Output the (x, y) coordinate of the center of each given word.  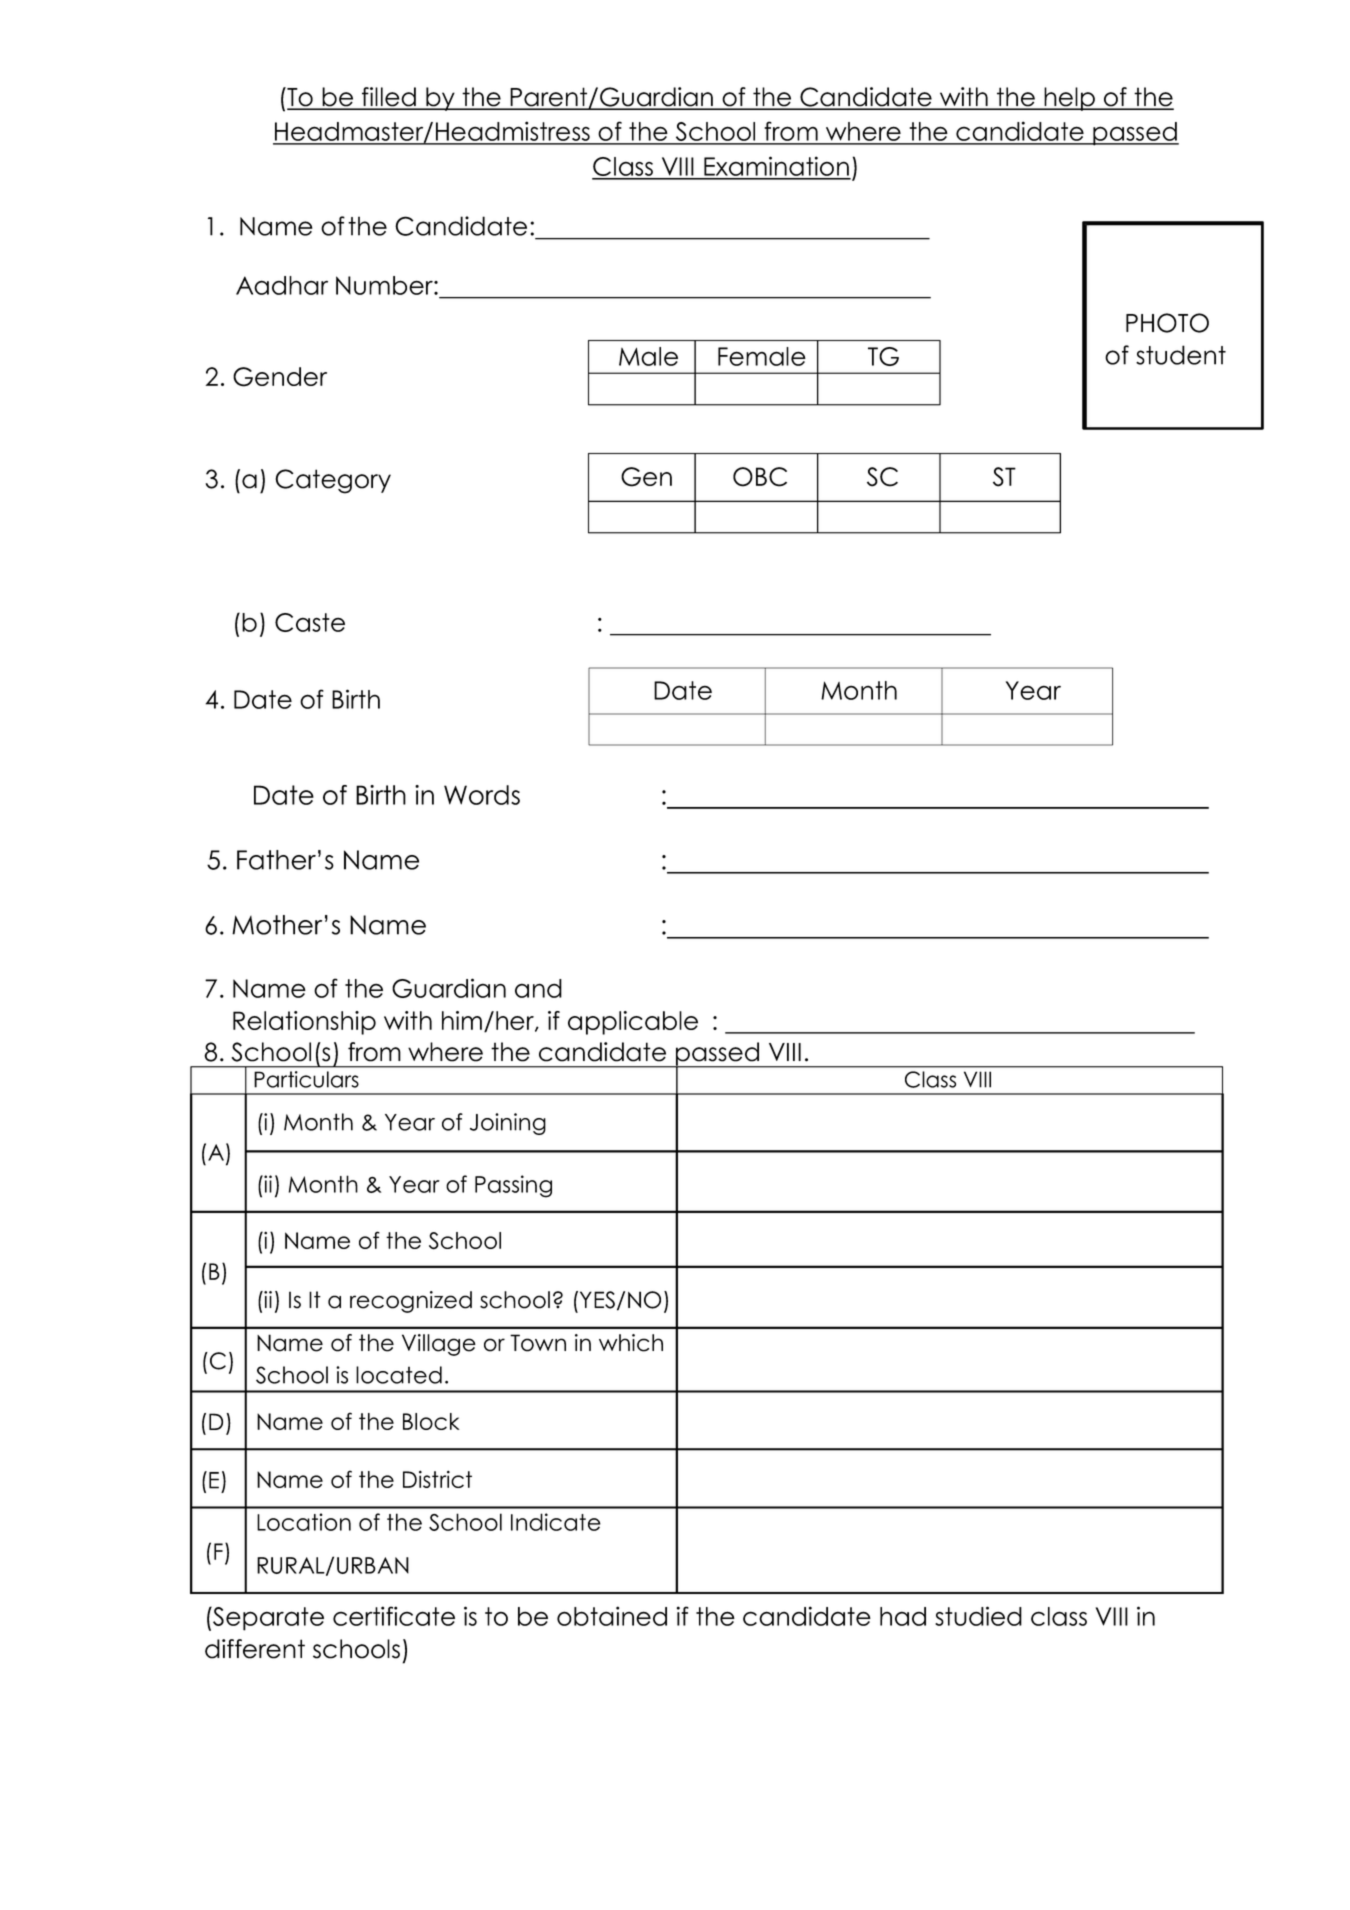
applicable (633, 1023)
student (1181, 355)
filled (389, 98)
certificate (394, 1616)
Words (482, 795)
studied (978, 1616)
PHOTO (1167, 323)
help (1069, 99)
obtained (612, 1616)
